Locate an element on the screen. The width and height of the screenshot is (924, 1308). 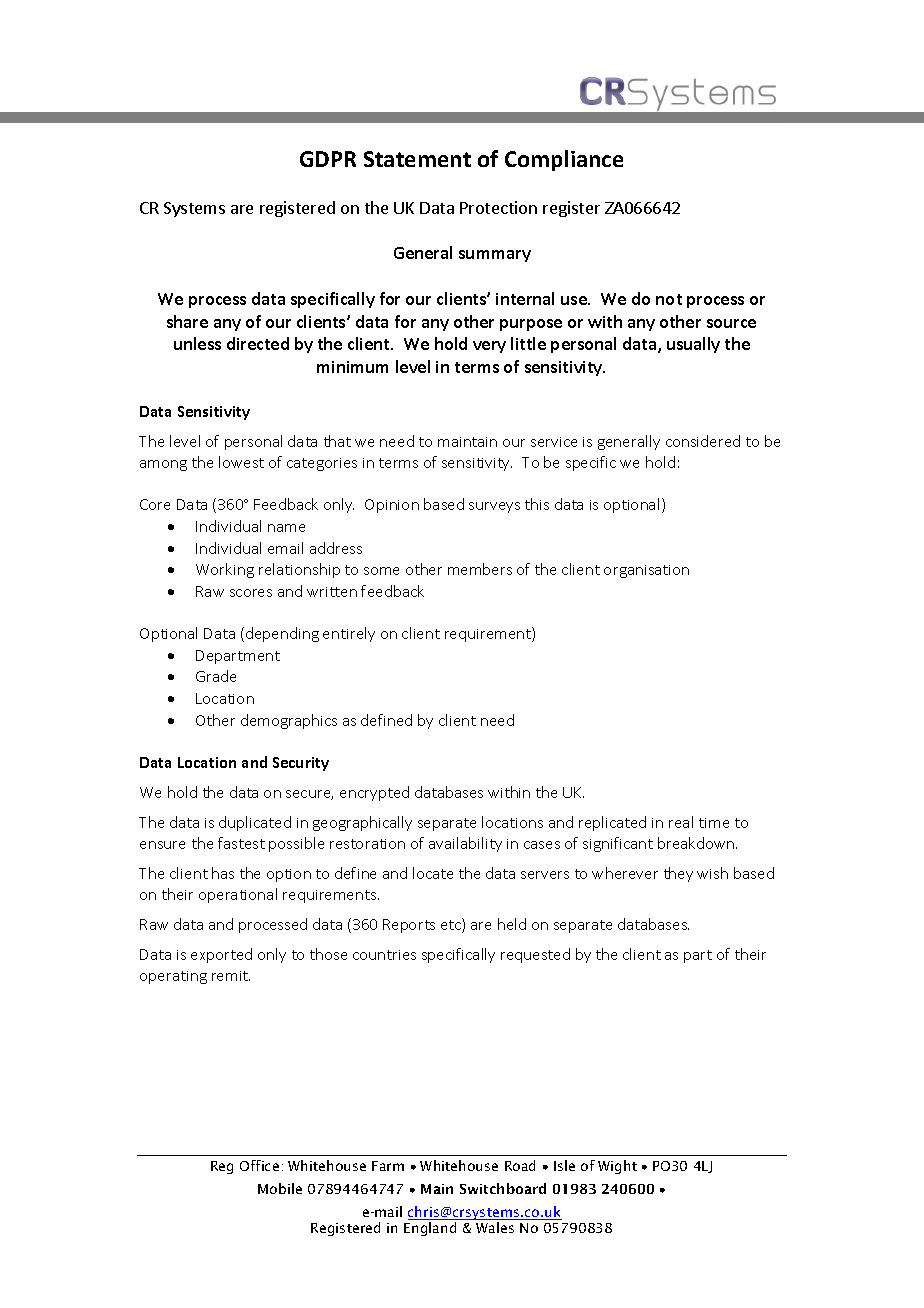
Compliance is located at coordinates (564, 160).
